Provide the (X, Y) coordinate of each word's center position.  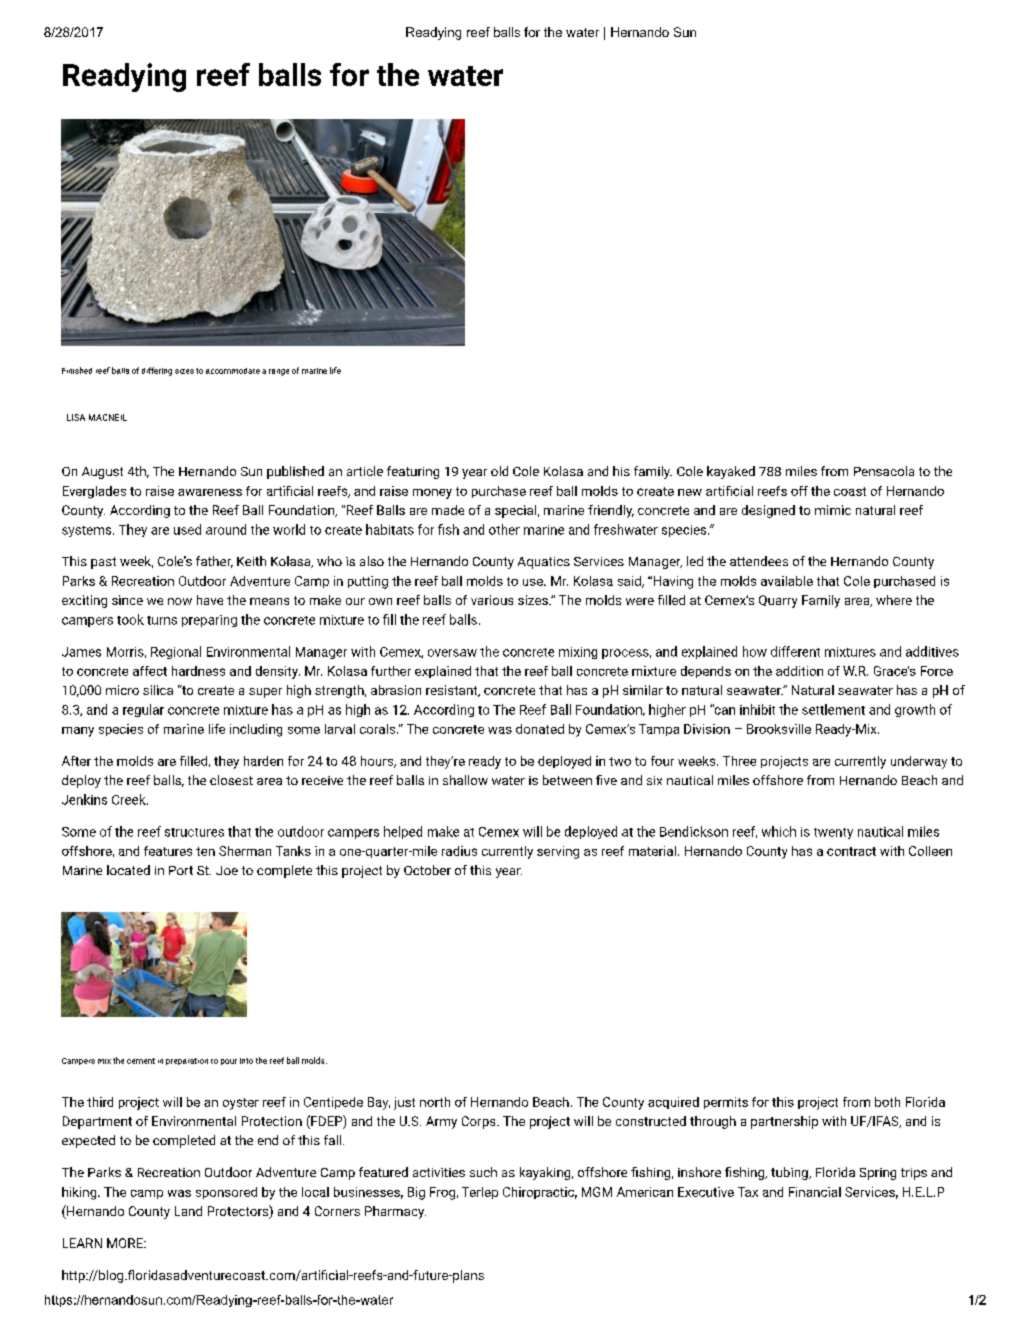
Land (188, 1211)
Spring (878, 1174)
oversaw (452, 653)
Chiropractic (540, 1193)
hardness (198, 671)
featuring (413, 472)
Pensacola (884, 471)
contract (851, 851)
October (427, 870)
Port (181, 870)
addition (799, 671)
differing (157, 371)
